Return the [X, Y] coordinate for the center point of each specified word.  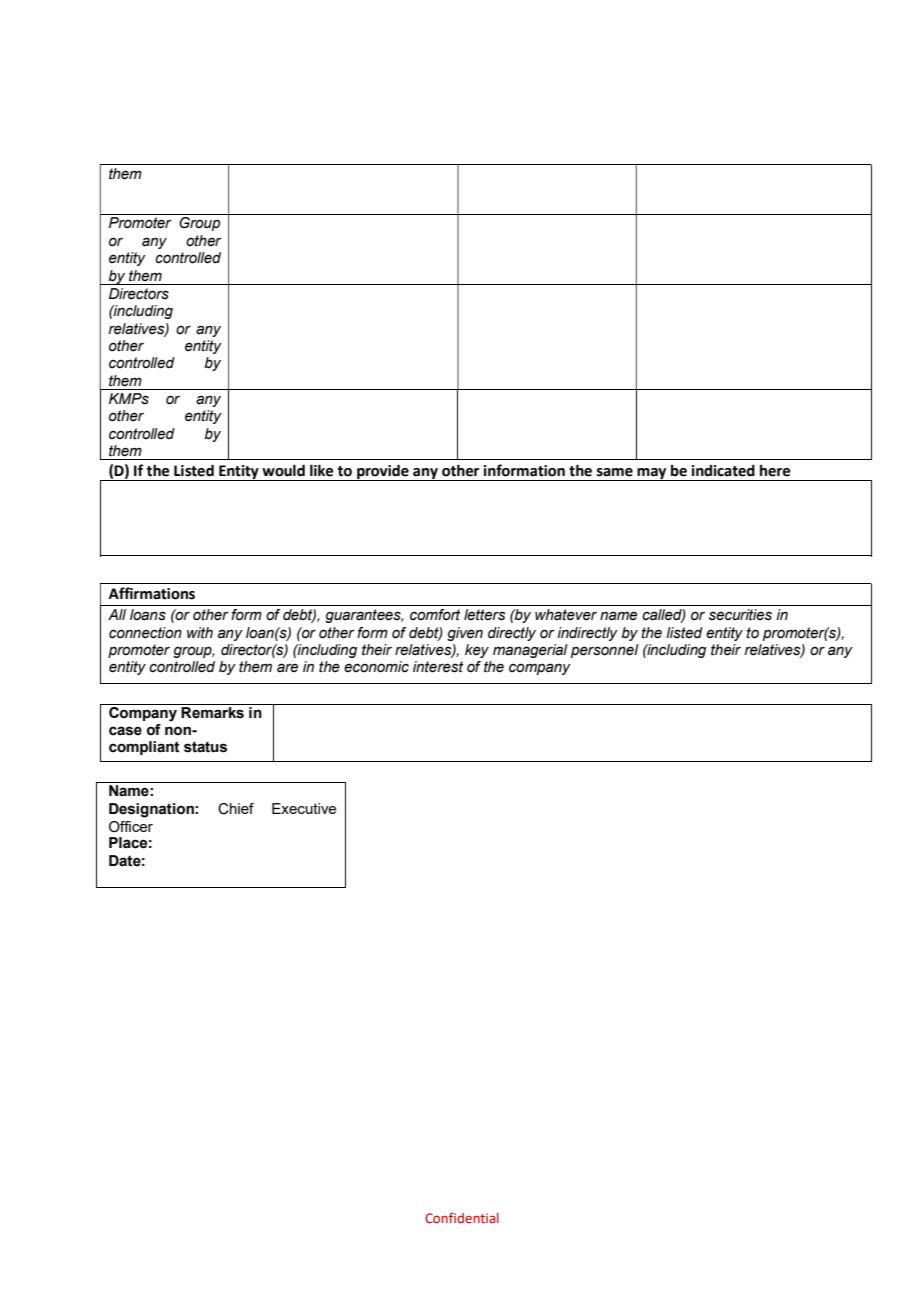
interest [438, 667]
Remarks [212, 713]
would [283, 470]
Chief [236, 809]
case [125, 731]
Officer [131, 827]
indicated [723, 470]
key [477, 651]
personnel [605, 651]
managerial [530, 651]
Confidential [462, 1217]
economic [376, 667]
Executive [304, 808]
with [200, 632]
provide [383, 472]
